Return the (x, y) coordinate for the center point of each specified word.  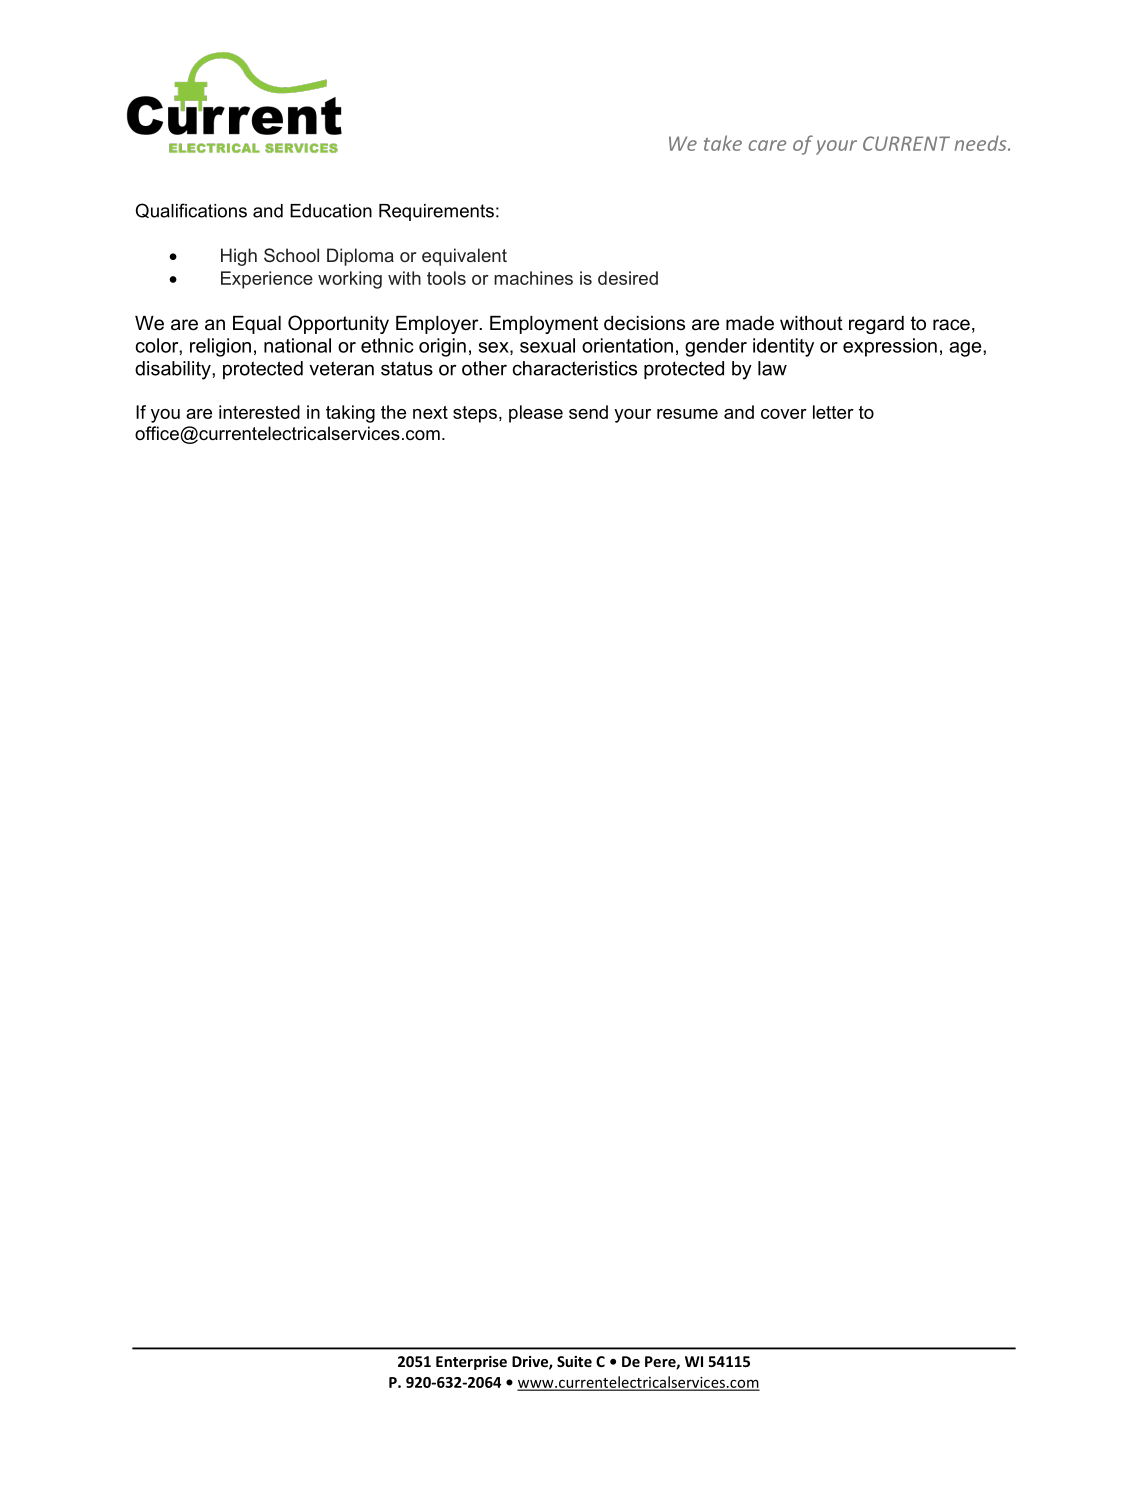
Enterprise (471, 1363)
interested (259, 412)
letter (833, 412)
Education (331, 211)
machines (533, 278)
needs (982, 143)
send (588, 412)
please (536, 414)
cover (784, 414)
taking (350, 414)
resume (687, 414)
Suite (574, 1361)
